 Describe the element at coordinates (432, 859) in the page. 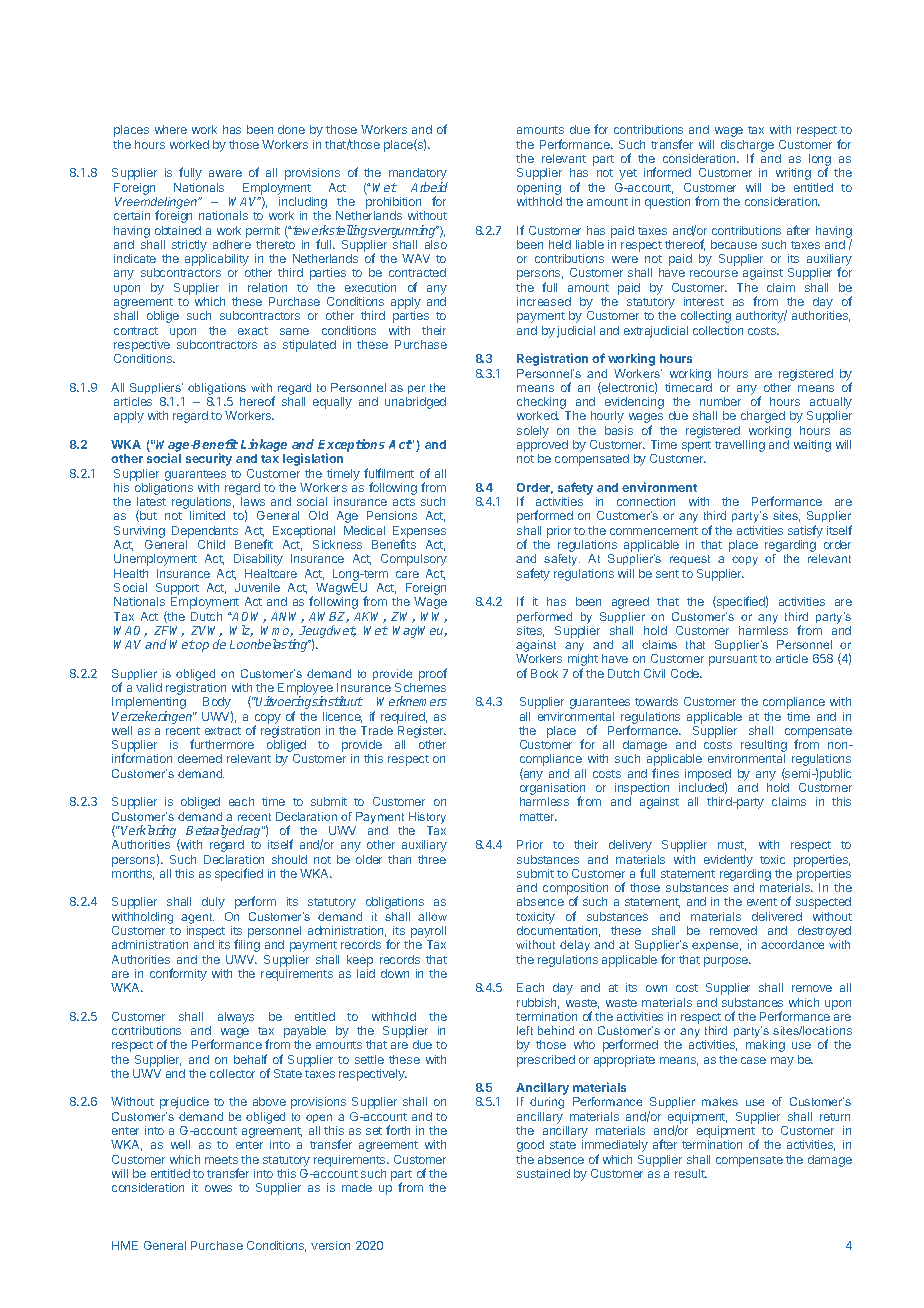

I see `three` at that location.
